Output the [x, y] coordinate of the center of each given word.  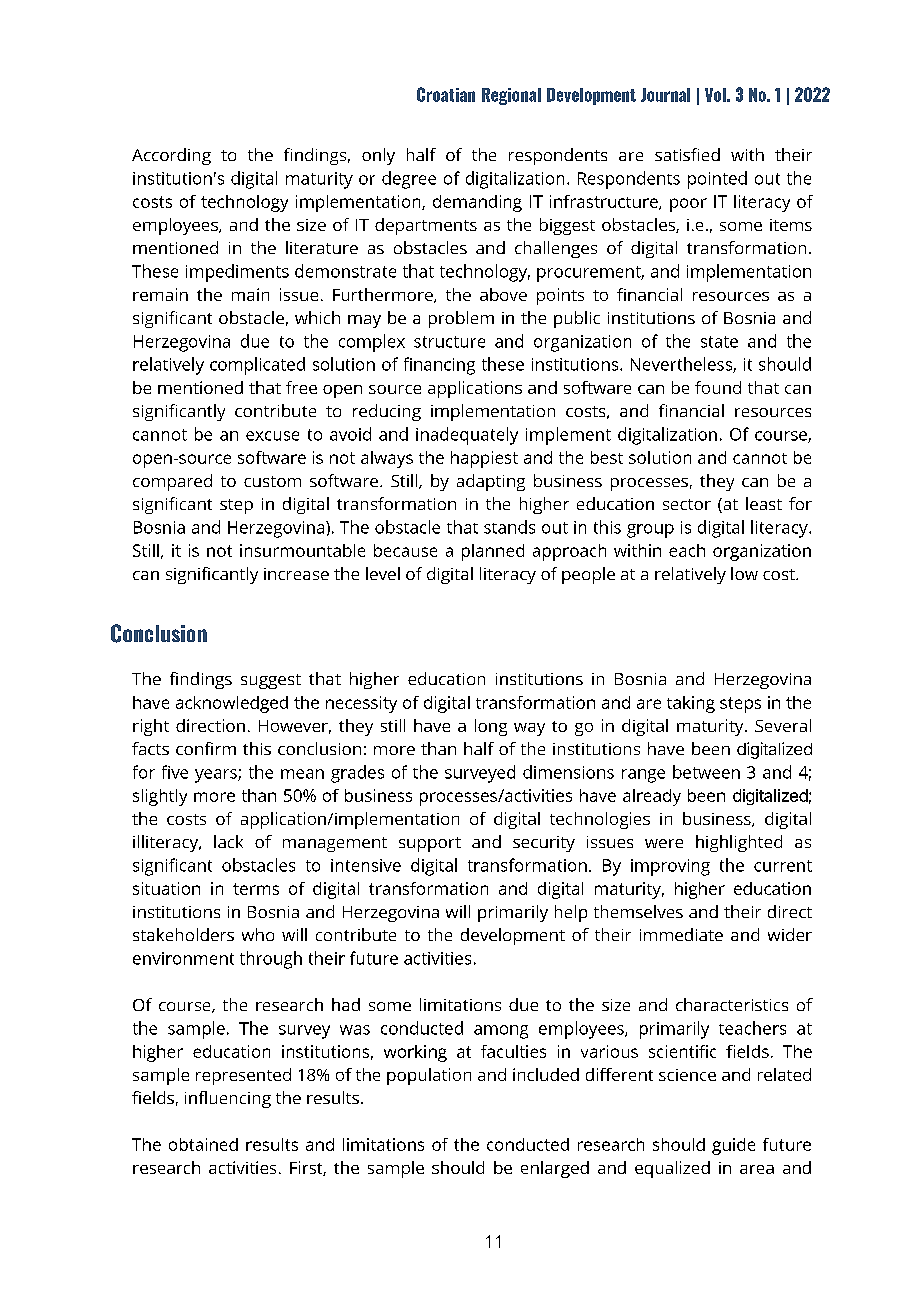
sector [687, 504]
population [429, 1076]
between [706, 772]
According [171, 156]
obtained [203, 1144]
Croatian [446, 94]
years [217, 776]
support [430, 844]
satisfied [687, 154]
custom [272, 481]
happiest [484, 459]
